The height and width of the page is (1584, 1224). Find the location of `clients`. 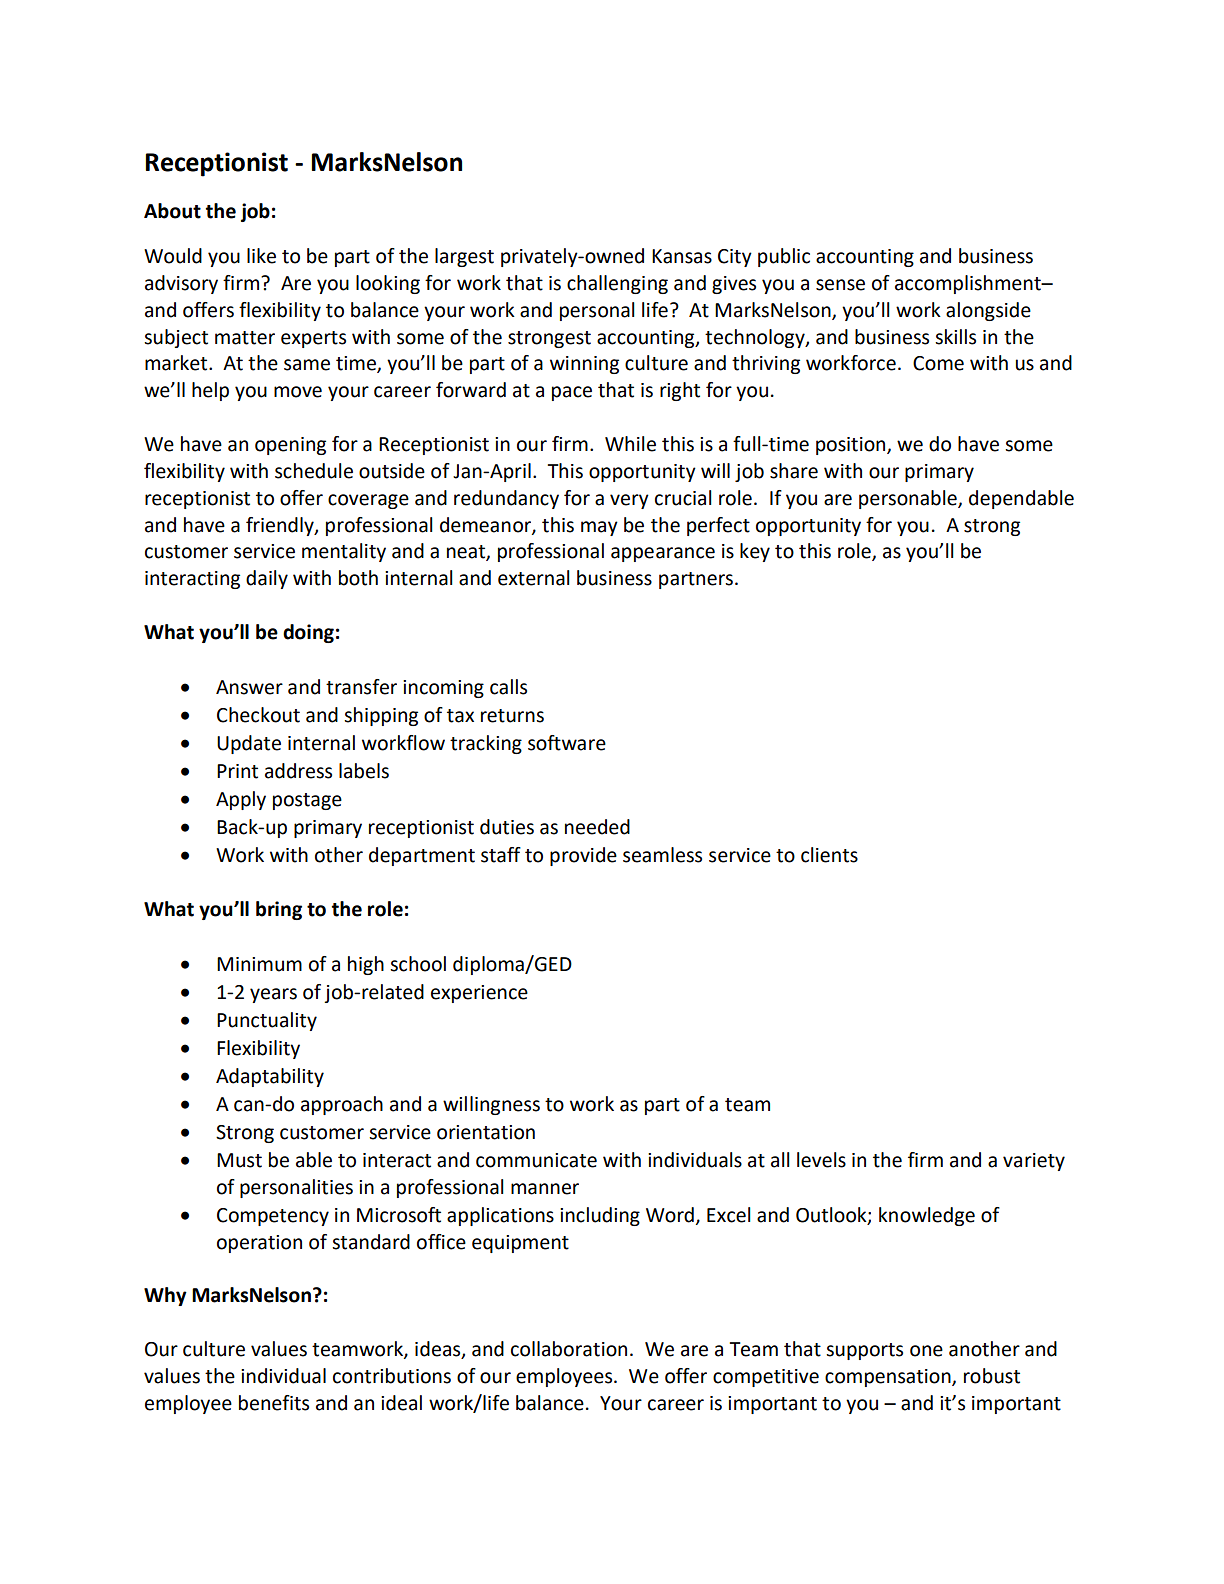

clients is located at coordinates (829, 855).
